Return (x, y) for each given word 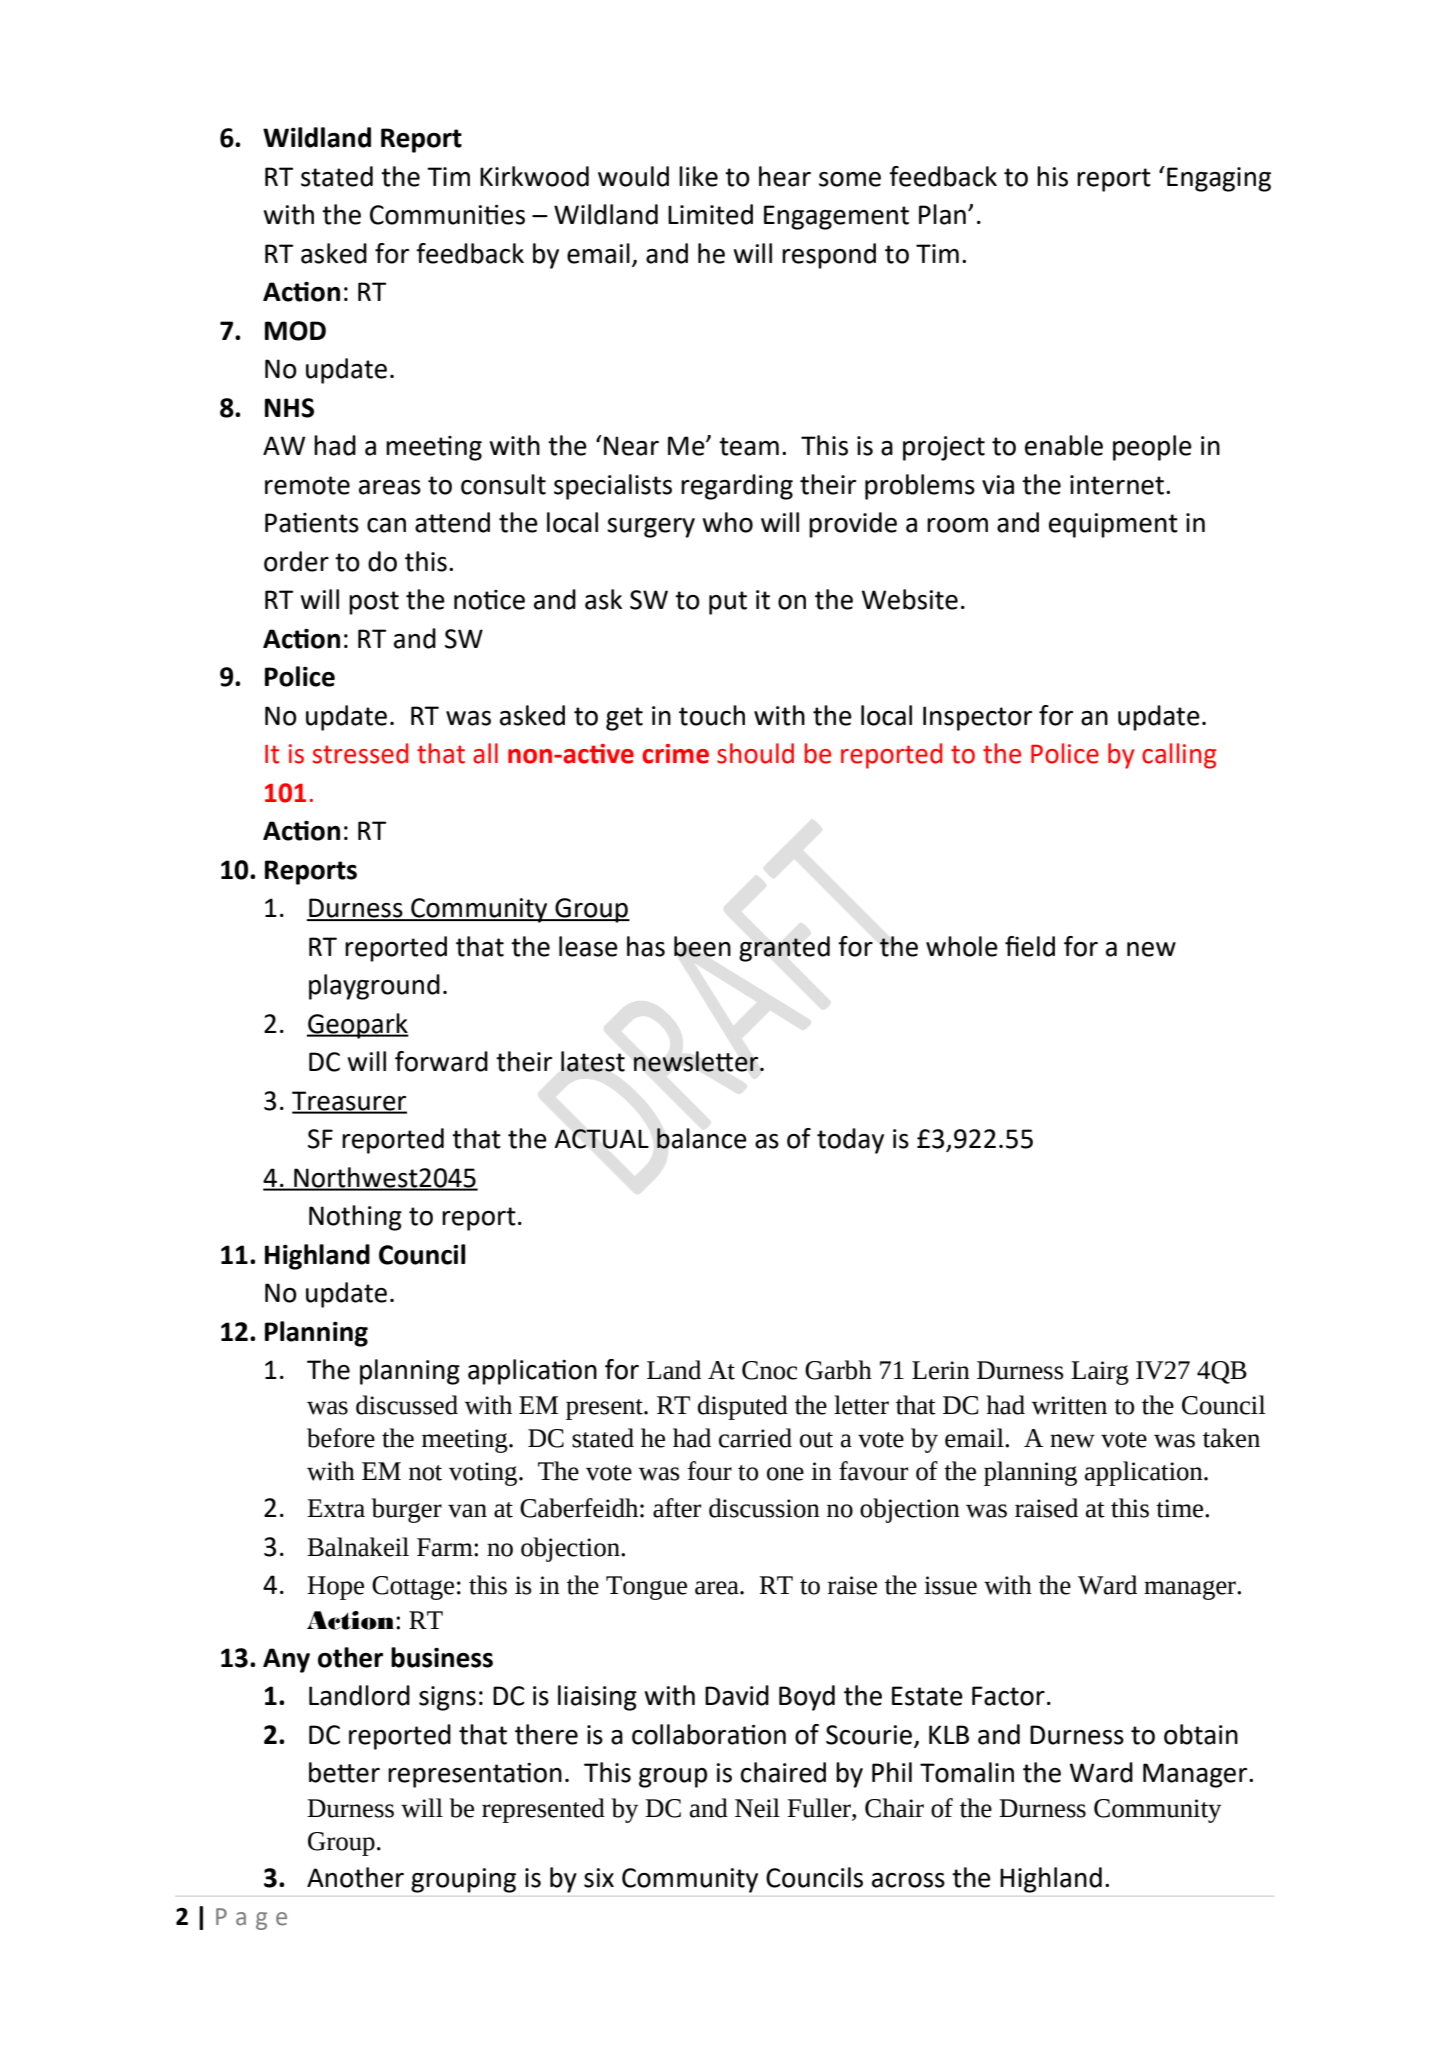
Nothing (355, 1218)
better (344, 1772)
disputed (743, 1407)
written (1069, 1405)
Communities (447, 215)
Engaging (1219, 179)
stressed (360, 753)
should (755, 753)
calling (1179, 756)
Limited (710, 214)
